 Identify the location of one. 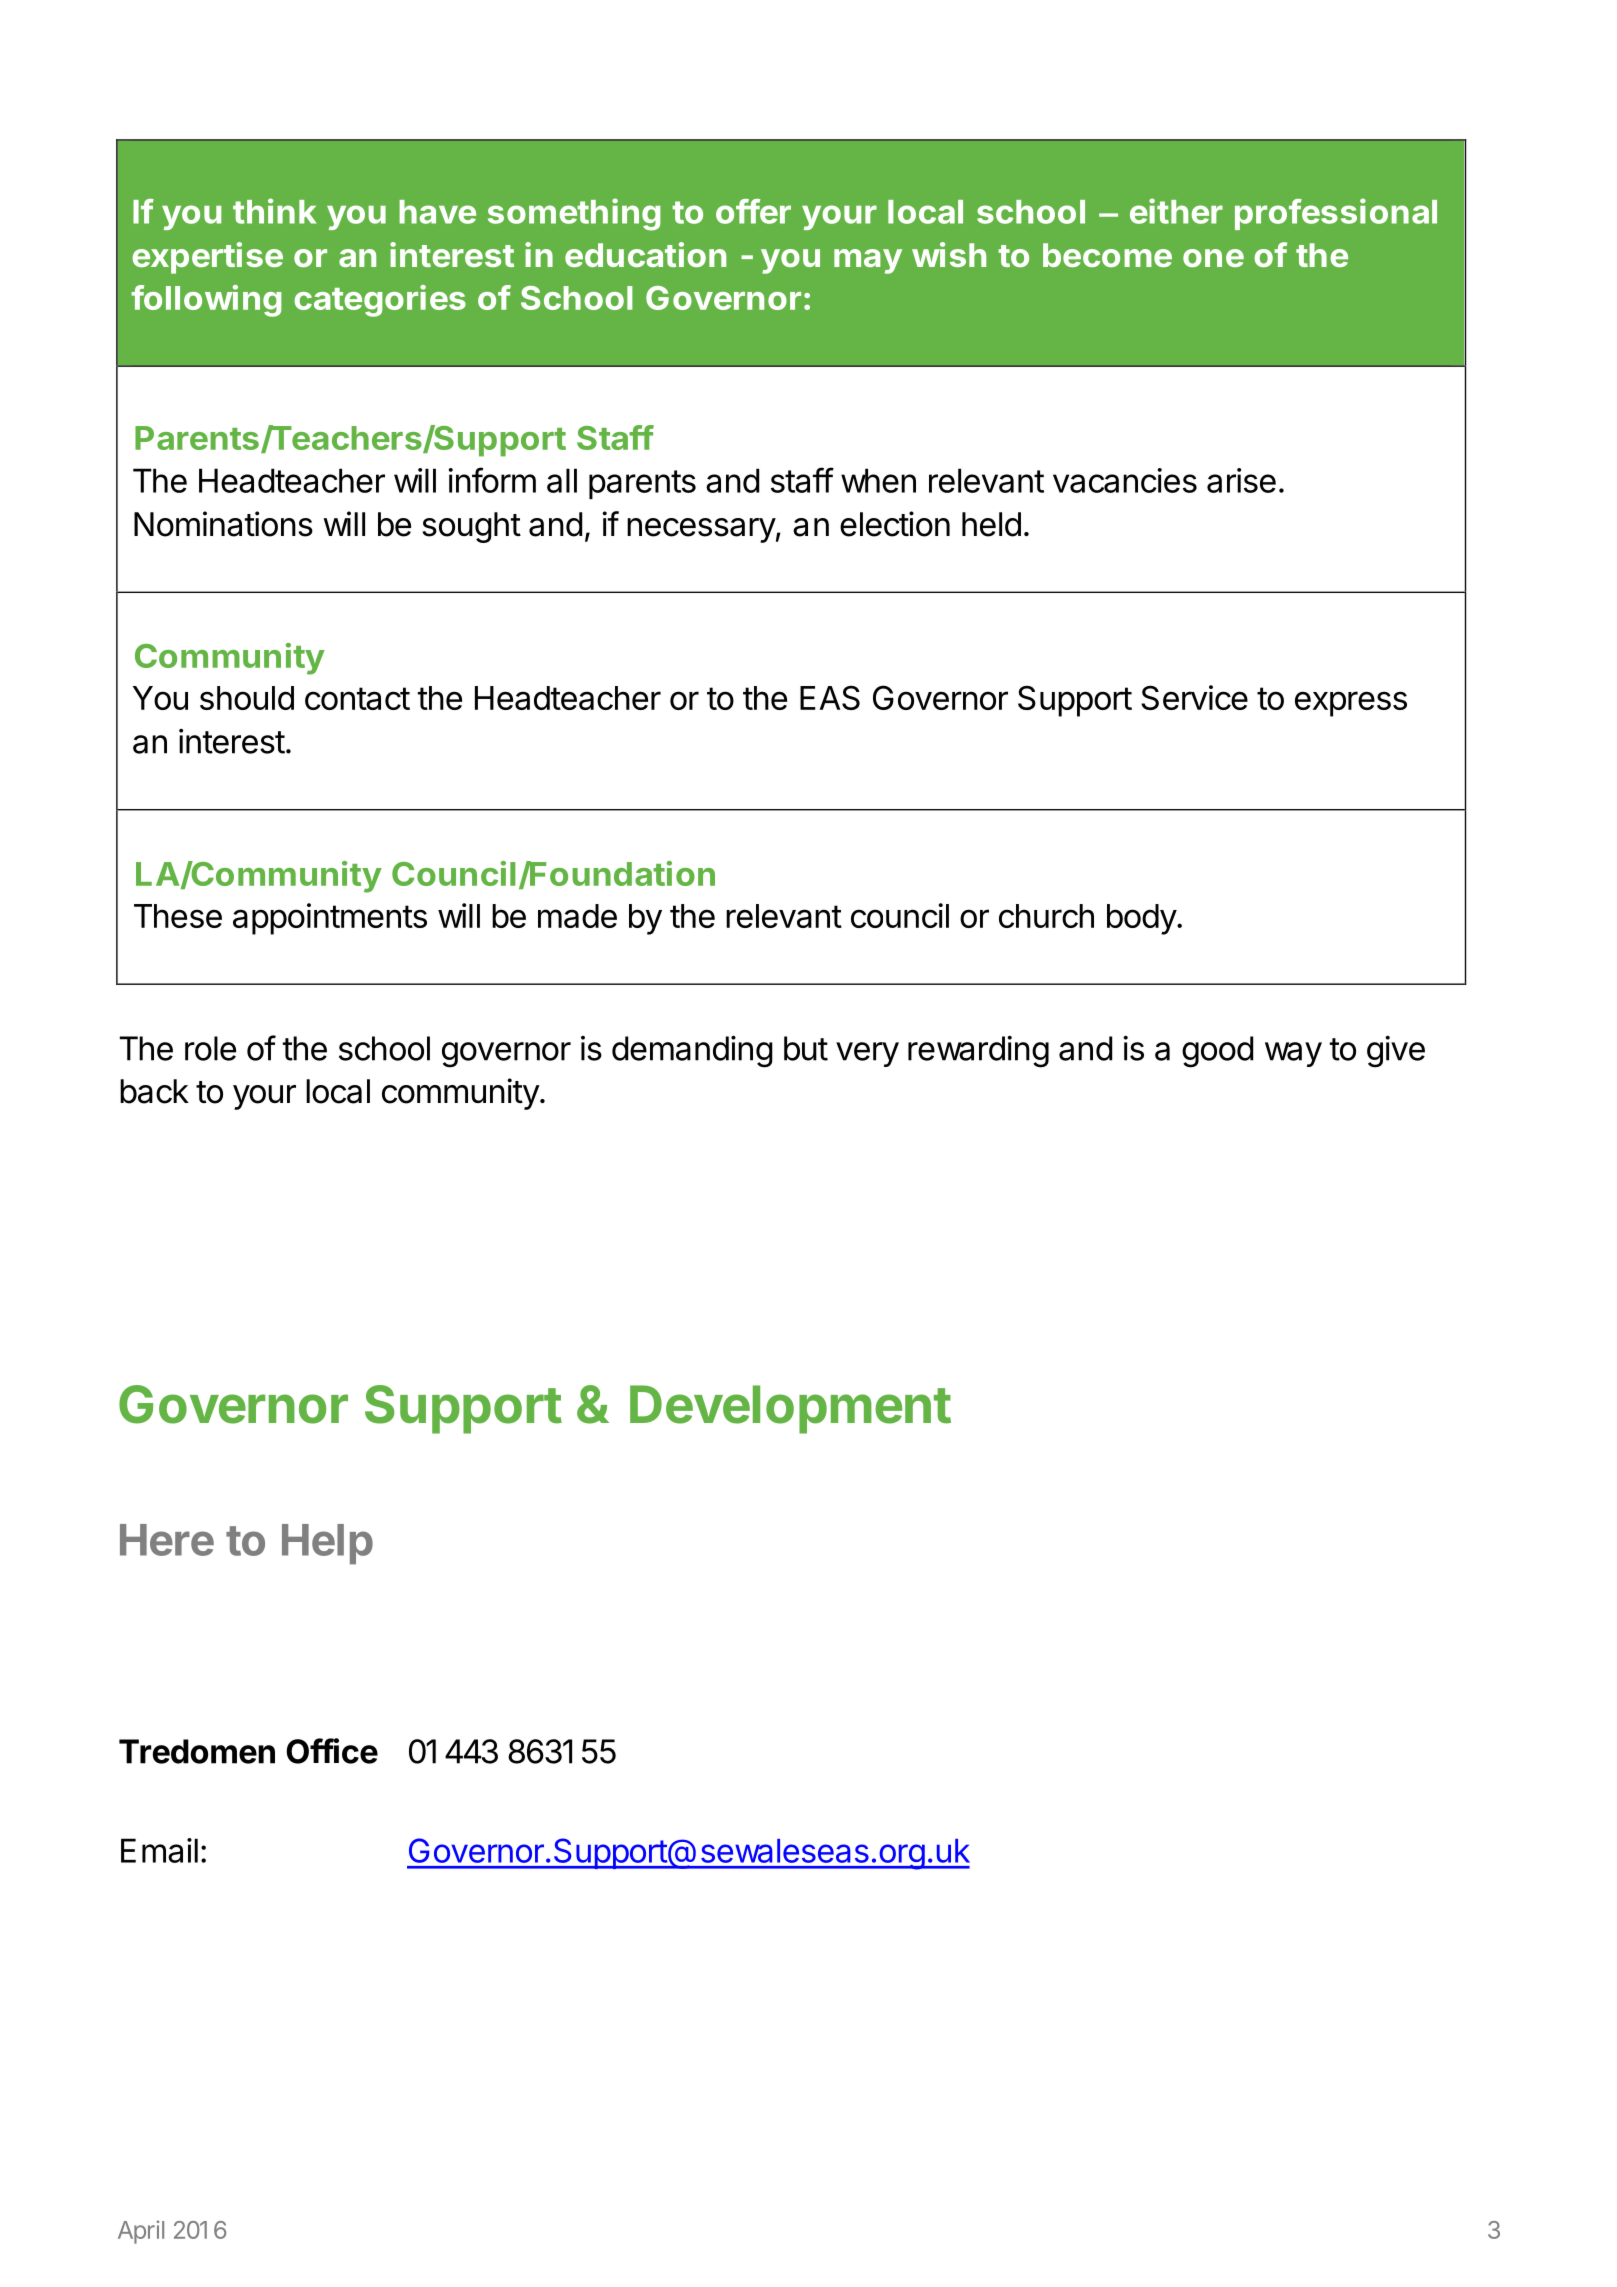
(1213, 258).
